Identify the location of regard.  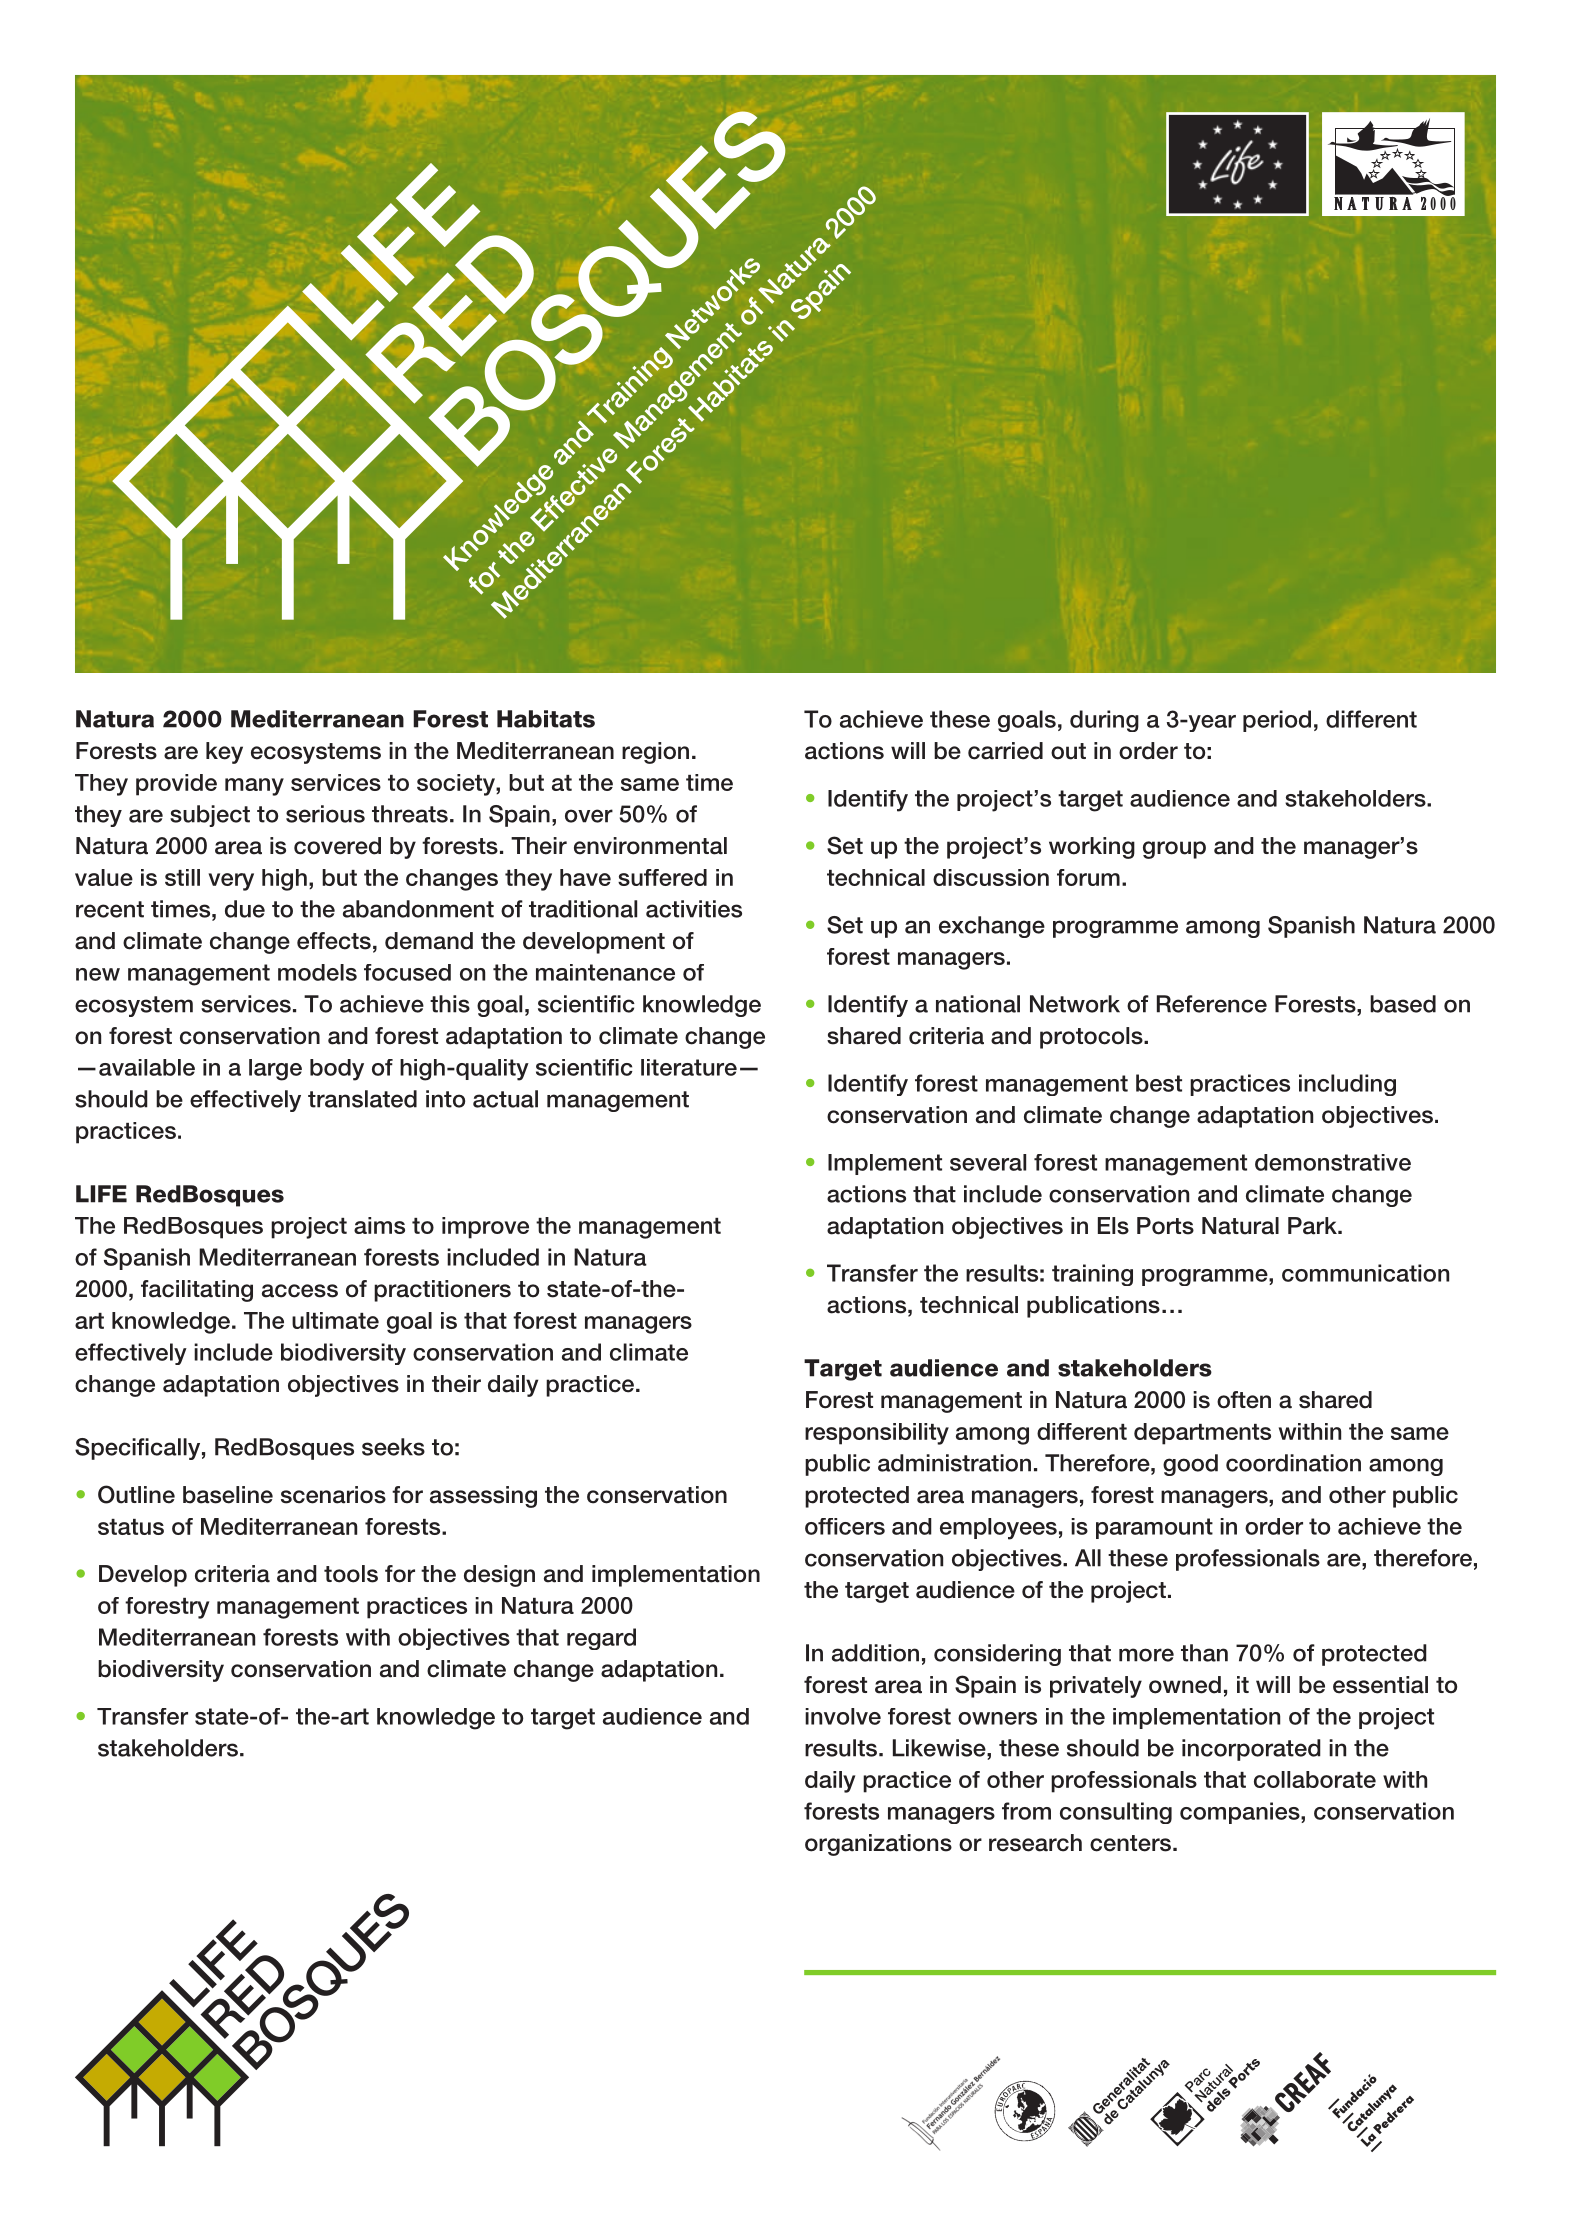
(601, 1639).
